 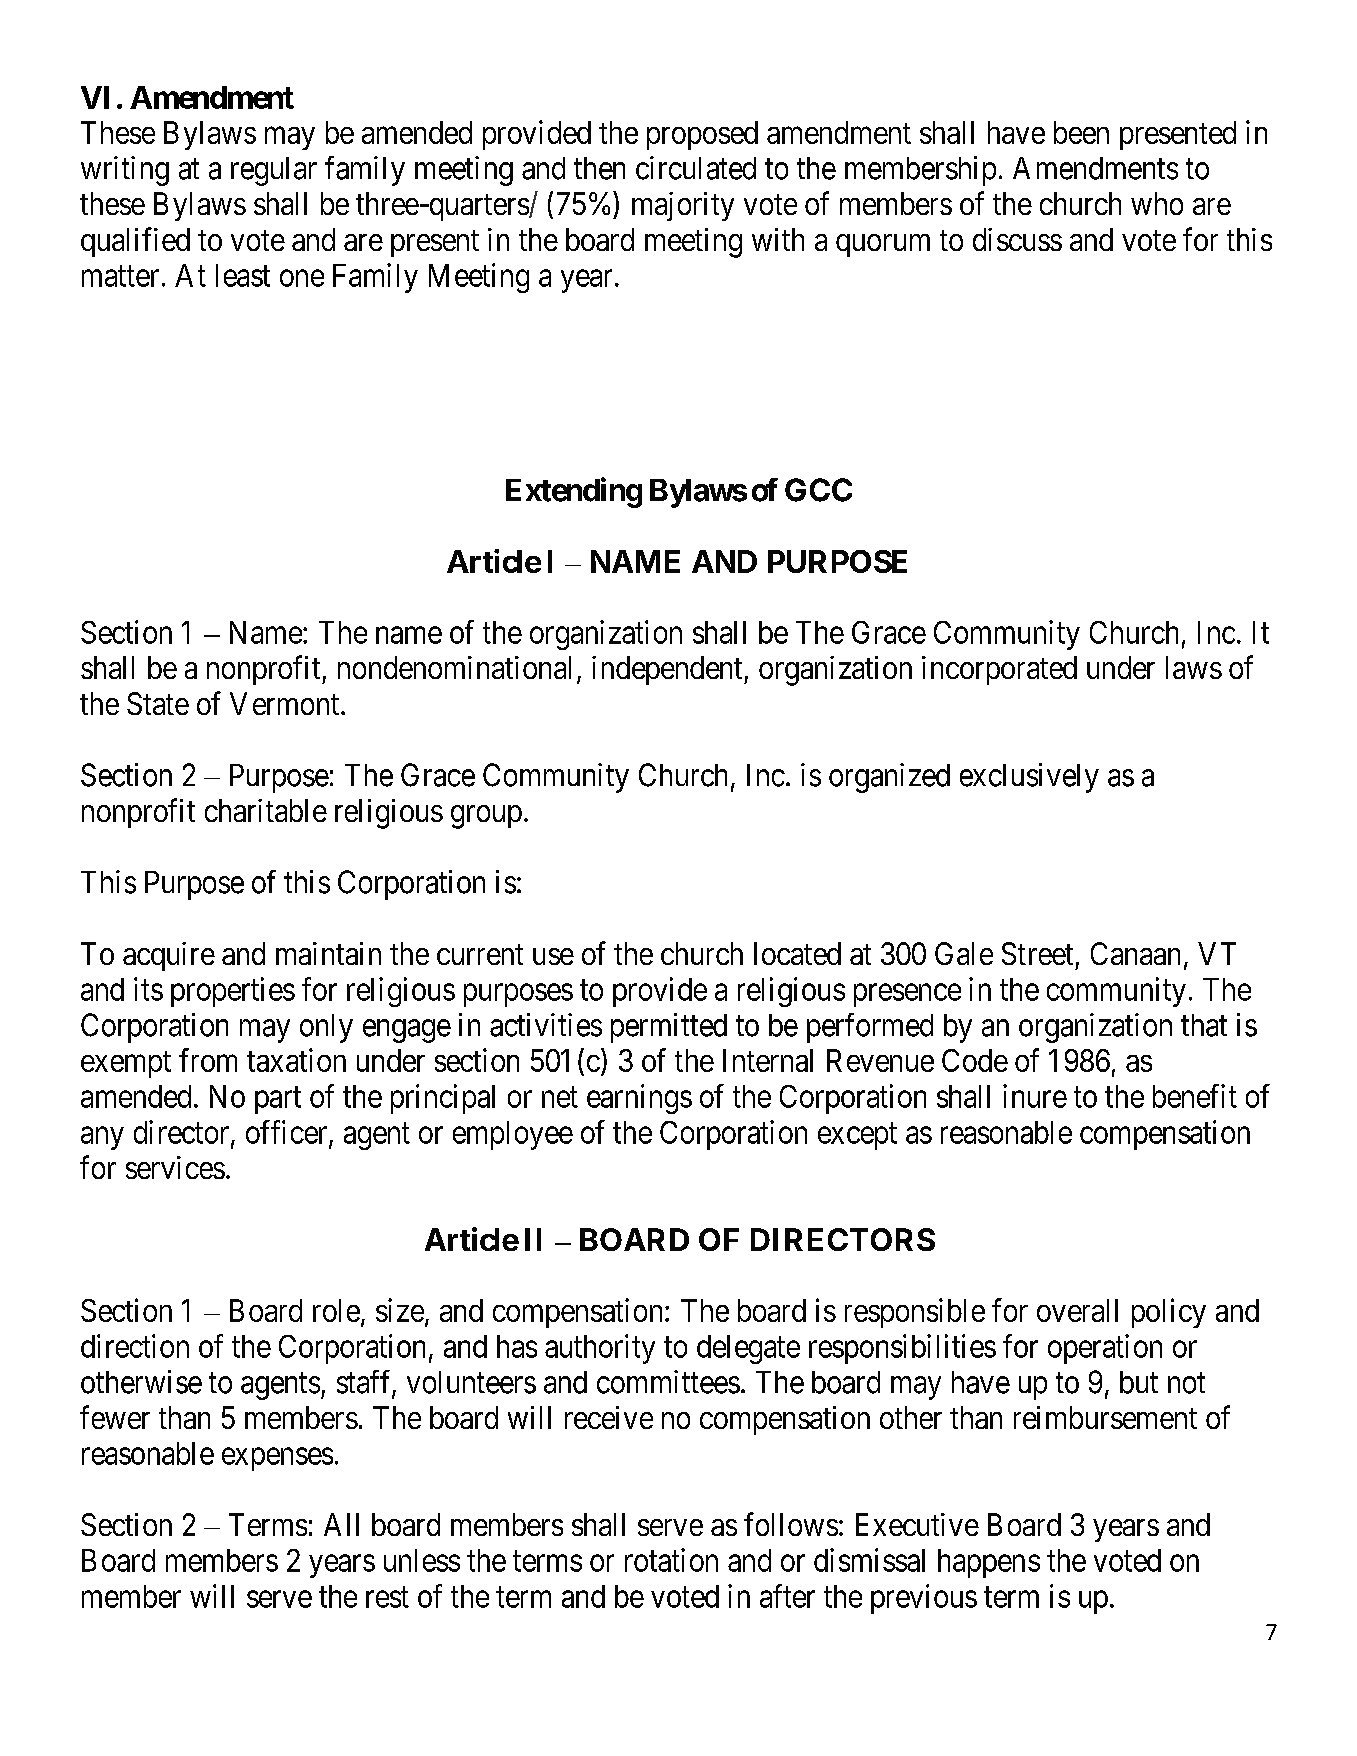 I want to click on Street, so click(x=1037, y=953).
